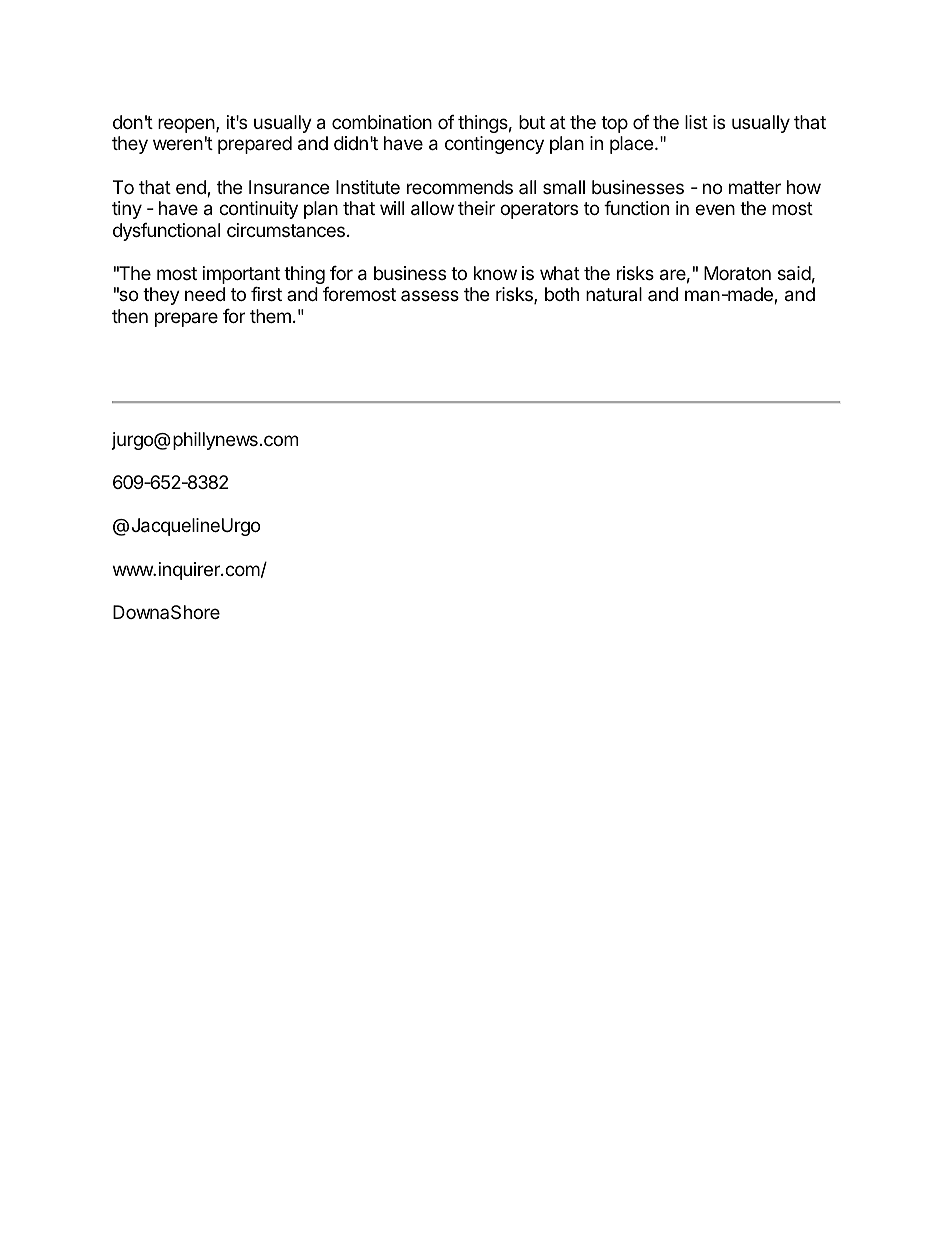 This image has width=952, height=1233. Describe the element at coordinates (476, 208) in the image. I see `their` at that location.
